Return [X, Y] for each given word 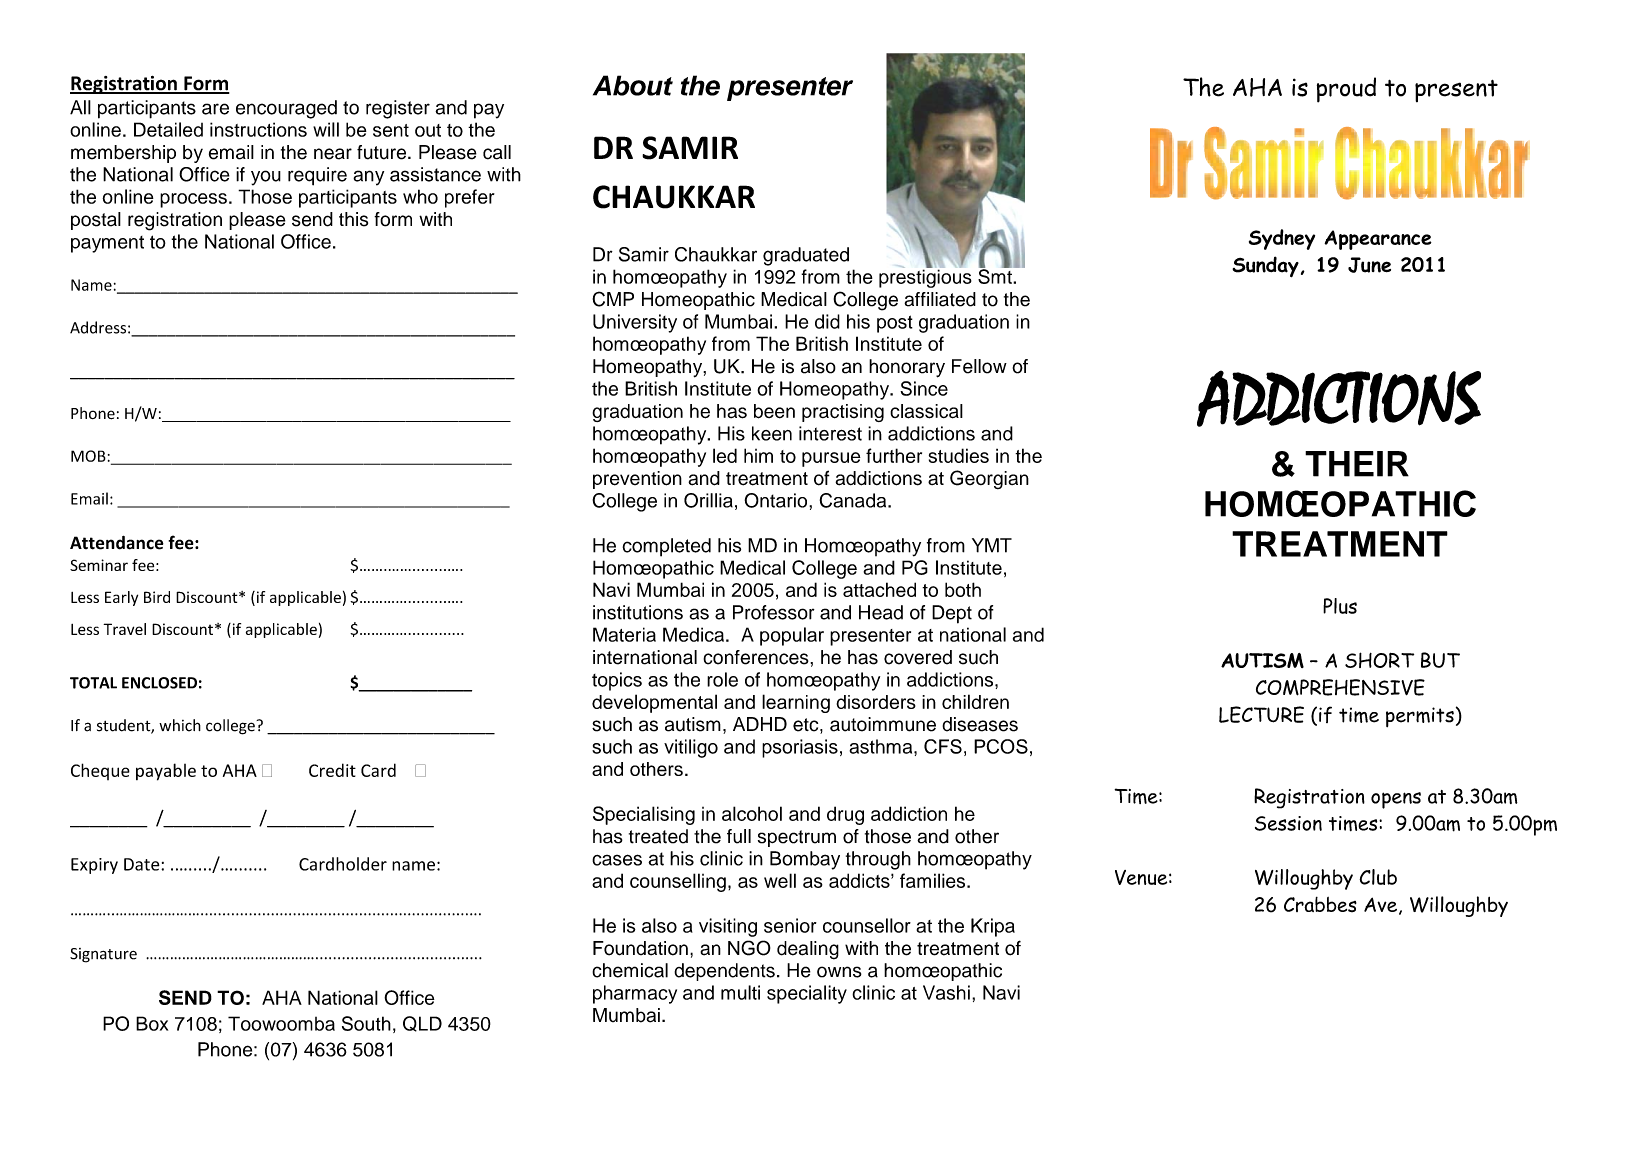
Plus [1340, 606]
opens [1396, 800]
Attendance [117, 543]
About [633, 85]
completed [666, 547]
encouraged [286, 109]
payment [107, 244]
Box [152, 1023]
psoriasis [800, 748]
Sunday [1265, 266]
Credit [332, 770]
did [827, 321]
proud [1346, 90]
